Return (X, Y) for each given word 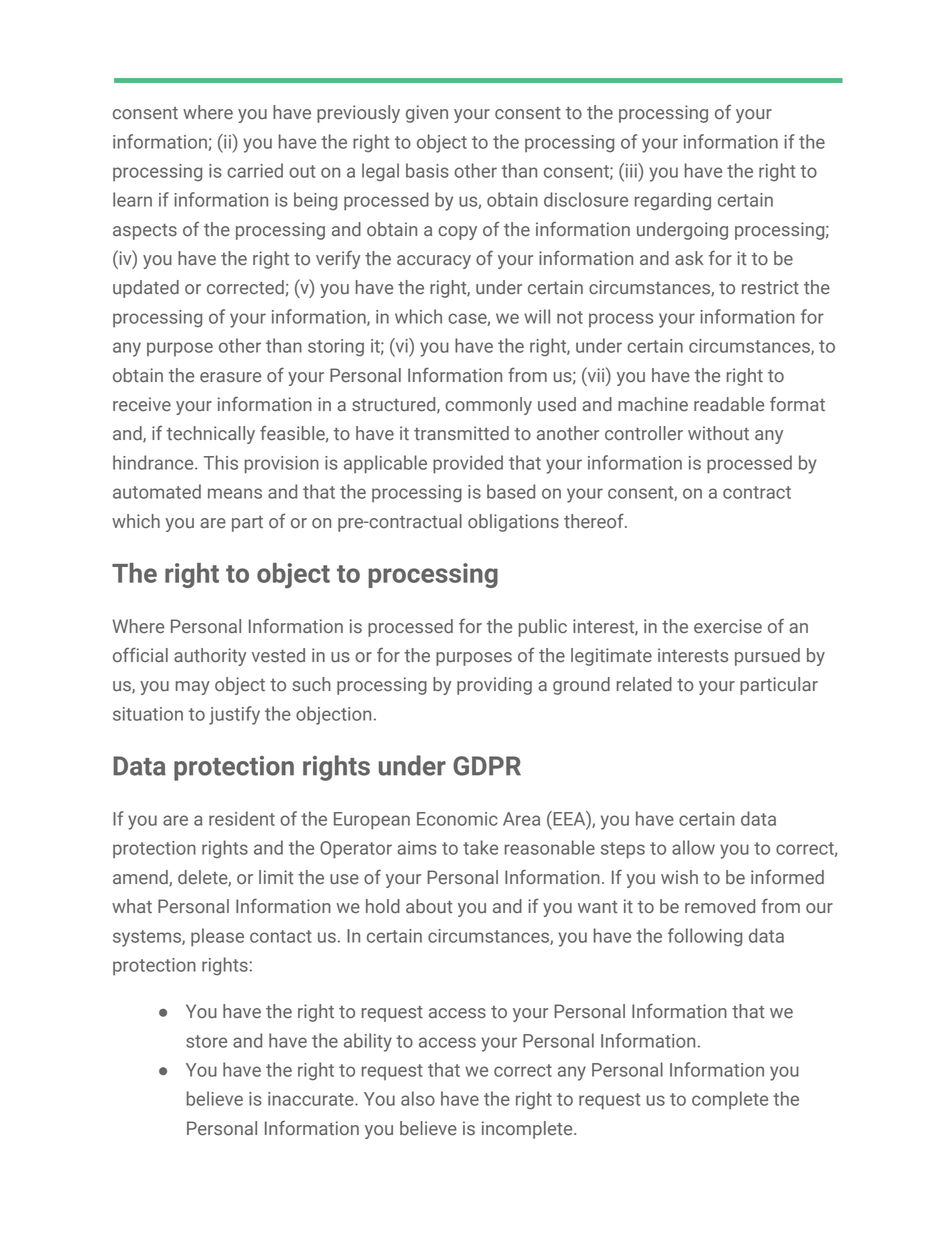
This (221, 462)
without (718, 433)
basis (427, 170)
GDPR (487, 766)
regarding (673, 201)
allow (693, 847)
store (206, 1041)
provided (468, 464)
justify (234, 715)
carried (255, 170)
